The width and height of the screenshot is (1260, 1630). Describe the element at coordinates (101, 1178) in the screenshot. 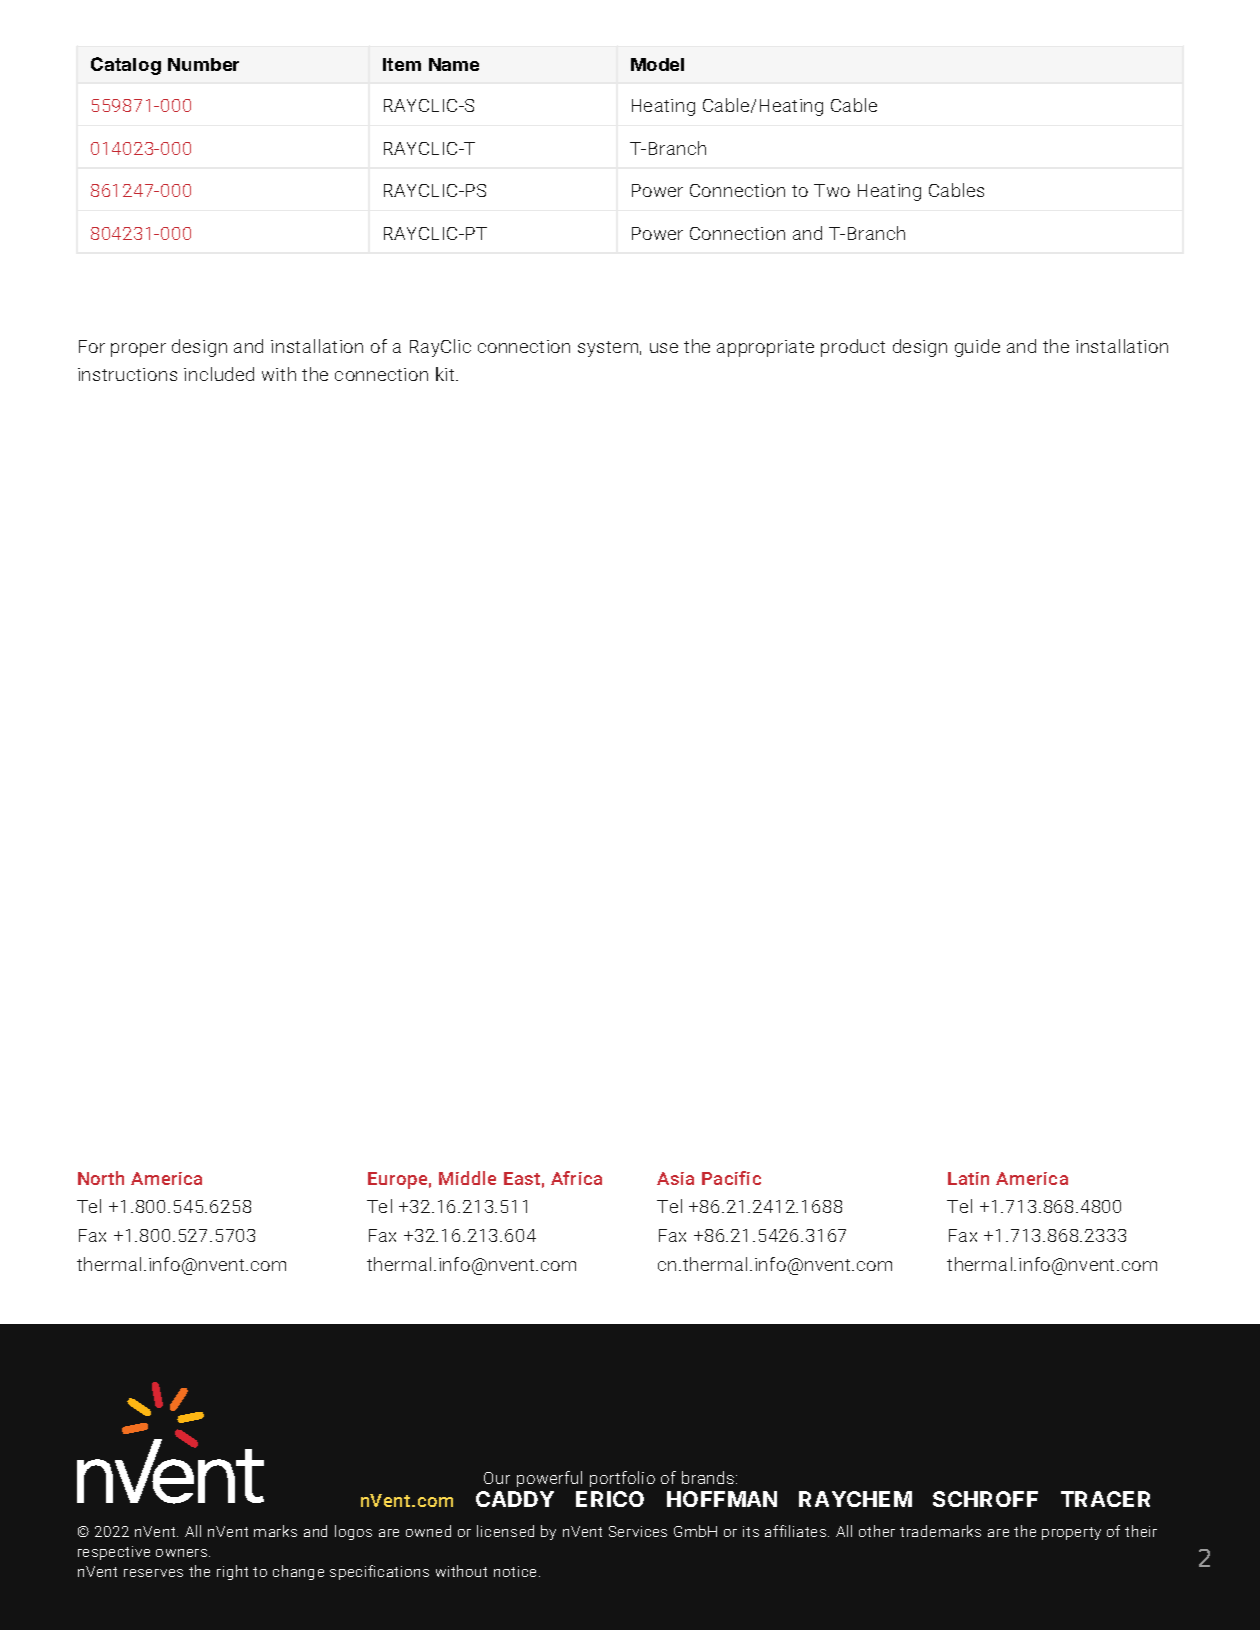

I see `North` at that location.
